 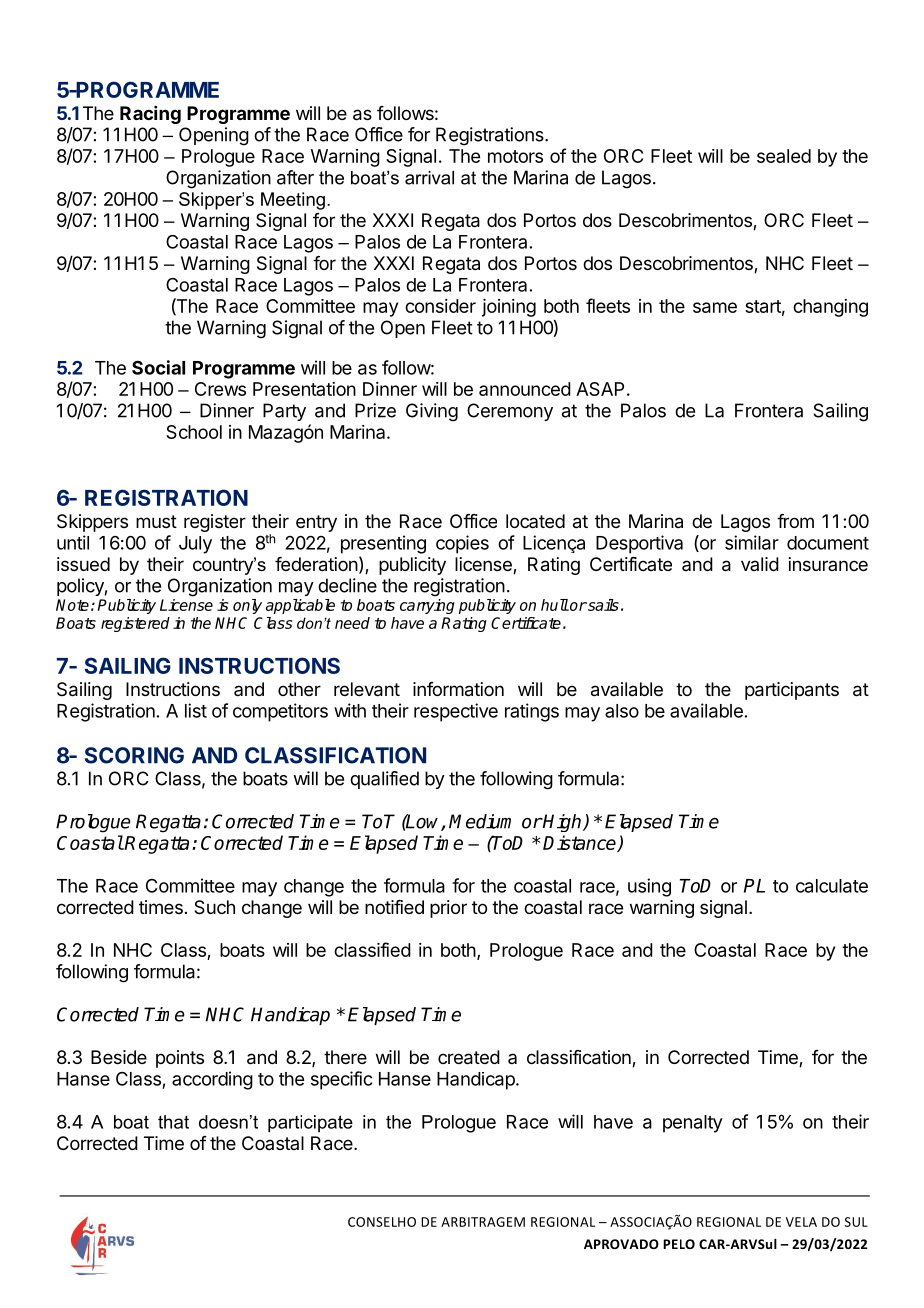 What do you see at coordinates (801, 1222) in the screenshot?
I see `VELA` at bounding box center [801, 1222].
